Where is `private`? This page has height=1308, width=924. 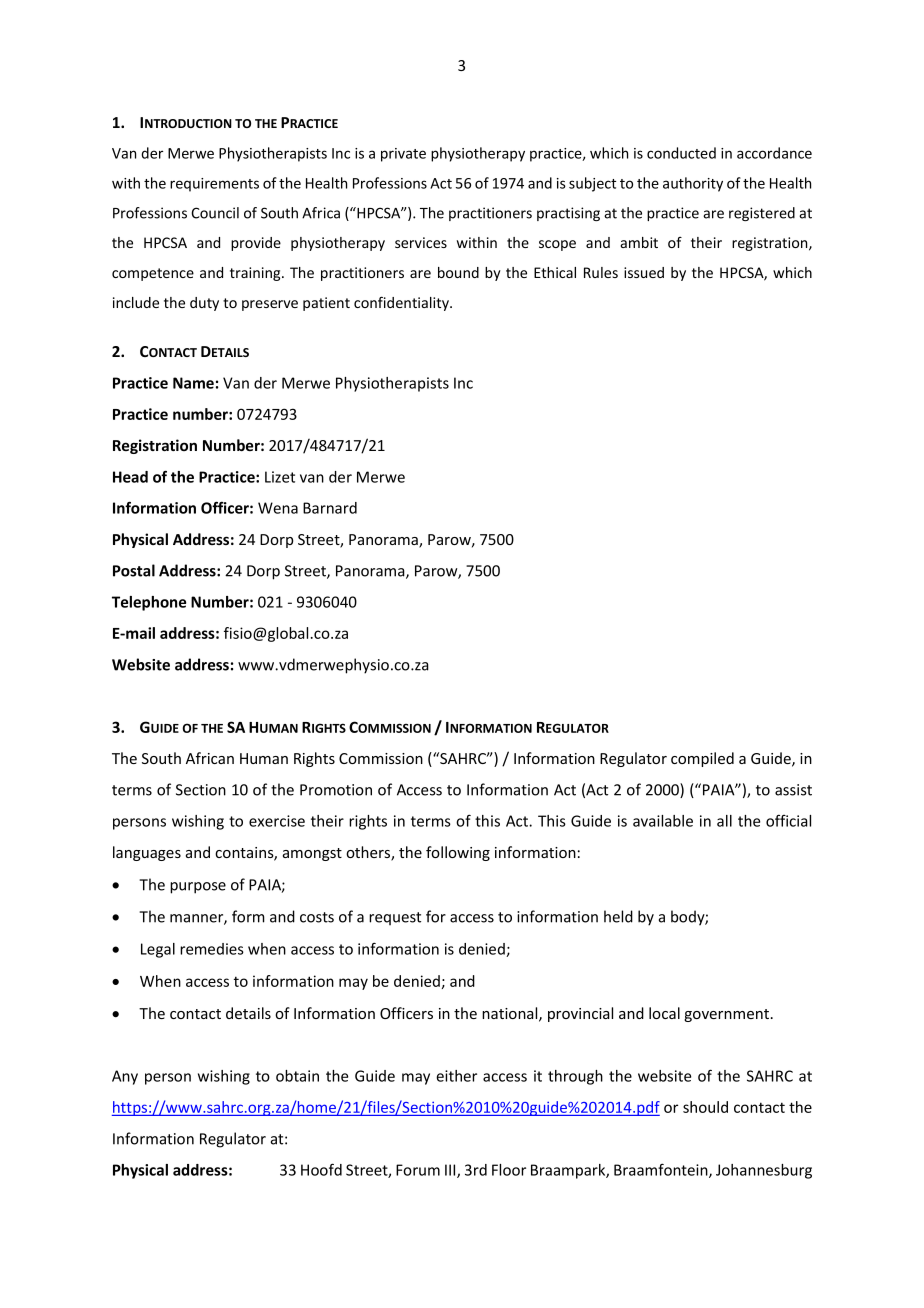
private is located at coordinates (403, 155).
